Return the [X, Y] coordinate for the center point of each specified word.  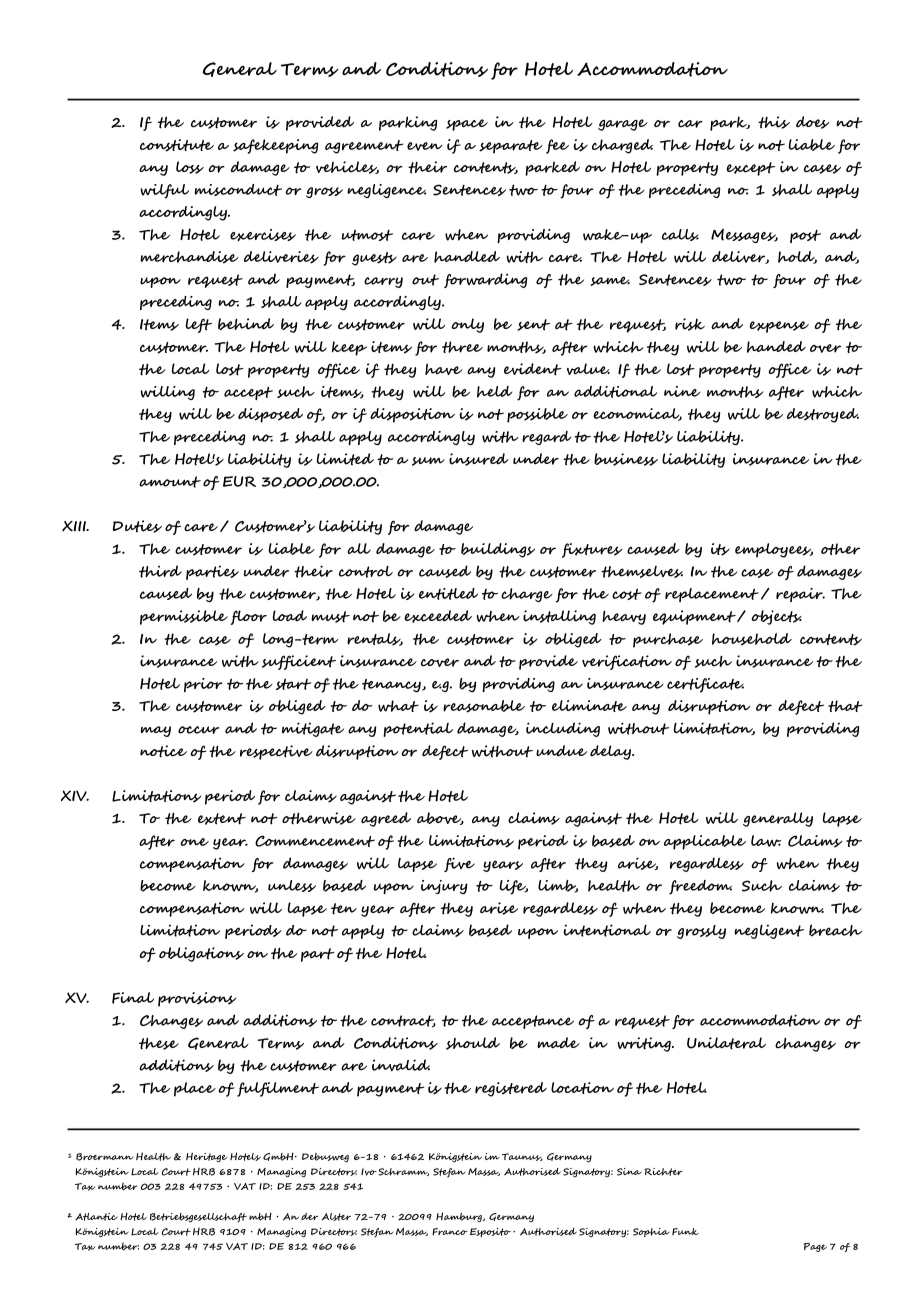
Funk [685, 1232]
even [425, 146]
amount [170, 482]
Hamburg [460, 1217]
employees [774, 550]
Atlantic [96, 1217]
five [459, 864]
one [195, 842]
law [766, 841]
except [750, 169]
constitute [177, 145]
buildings [498, 550]
